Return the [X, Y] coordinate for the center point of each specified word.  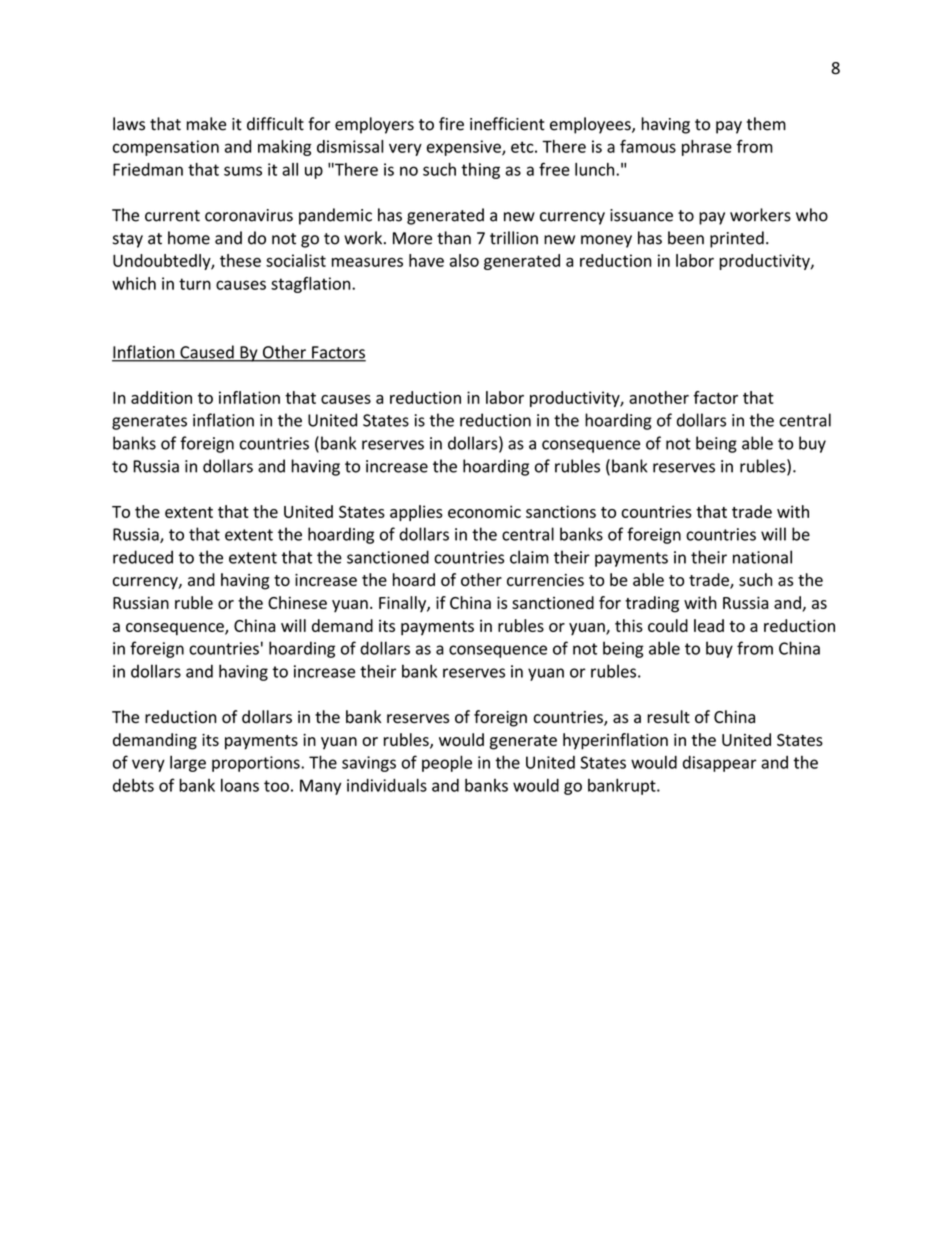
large [188, 763]
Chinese [297, 602]
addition [161, 397]
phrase [707, 148]
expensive [465, 148]
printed [737, 239]
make [206, 124]
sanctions [561, 511]
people [447, 763]
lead [709, 625]
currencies [545, 580]
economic [484, 511]
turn [195, 284]
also [464, 260]
